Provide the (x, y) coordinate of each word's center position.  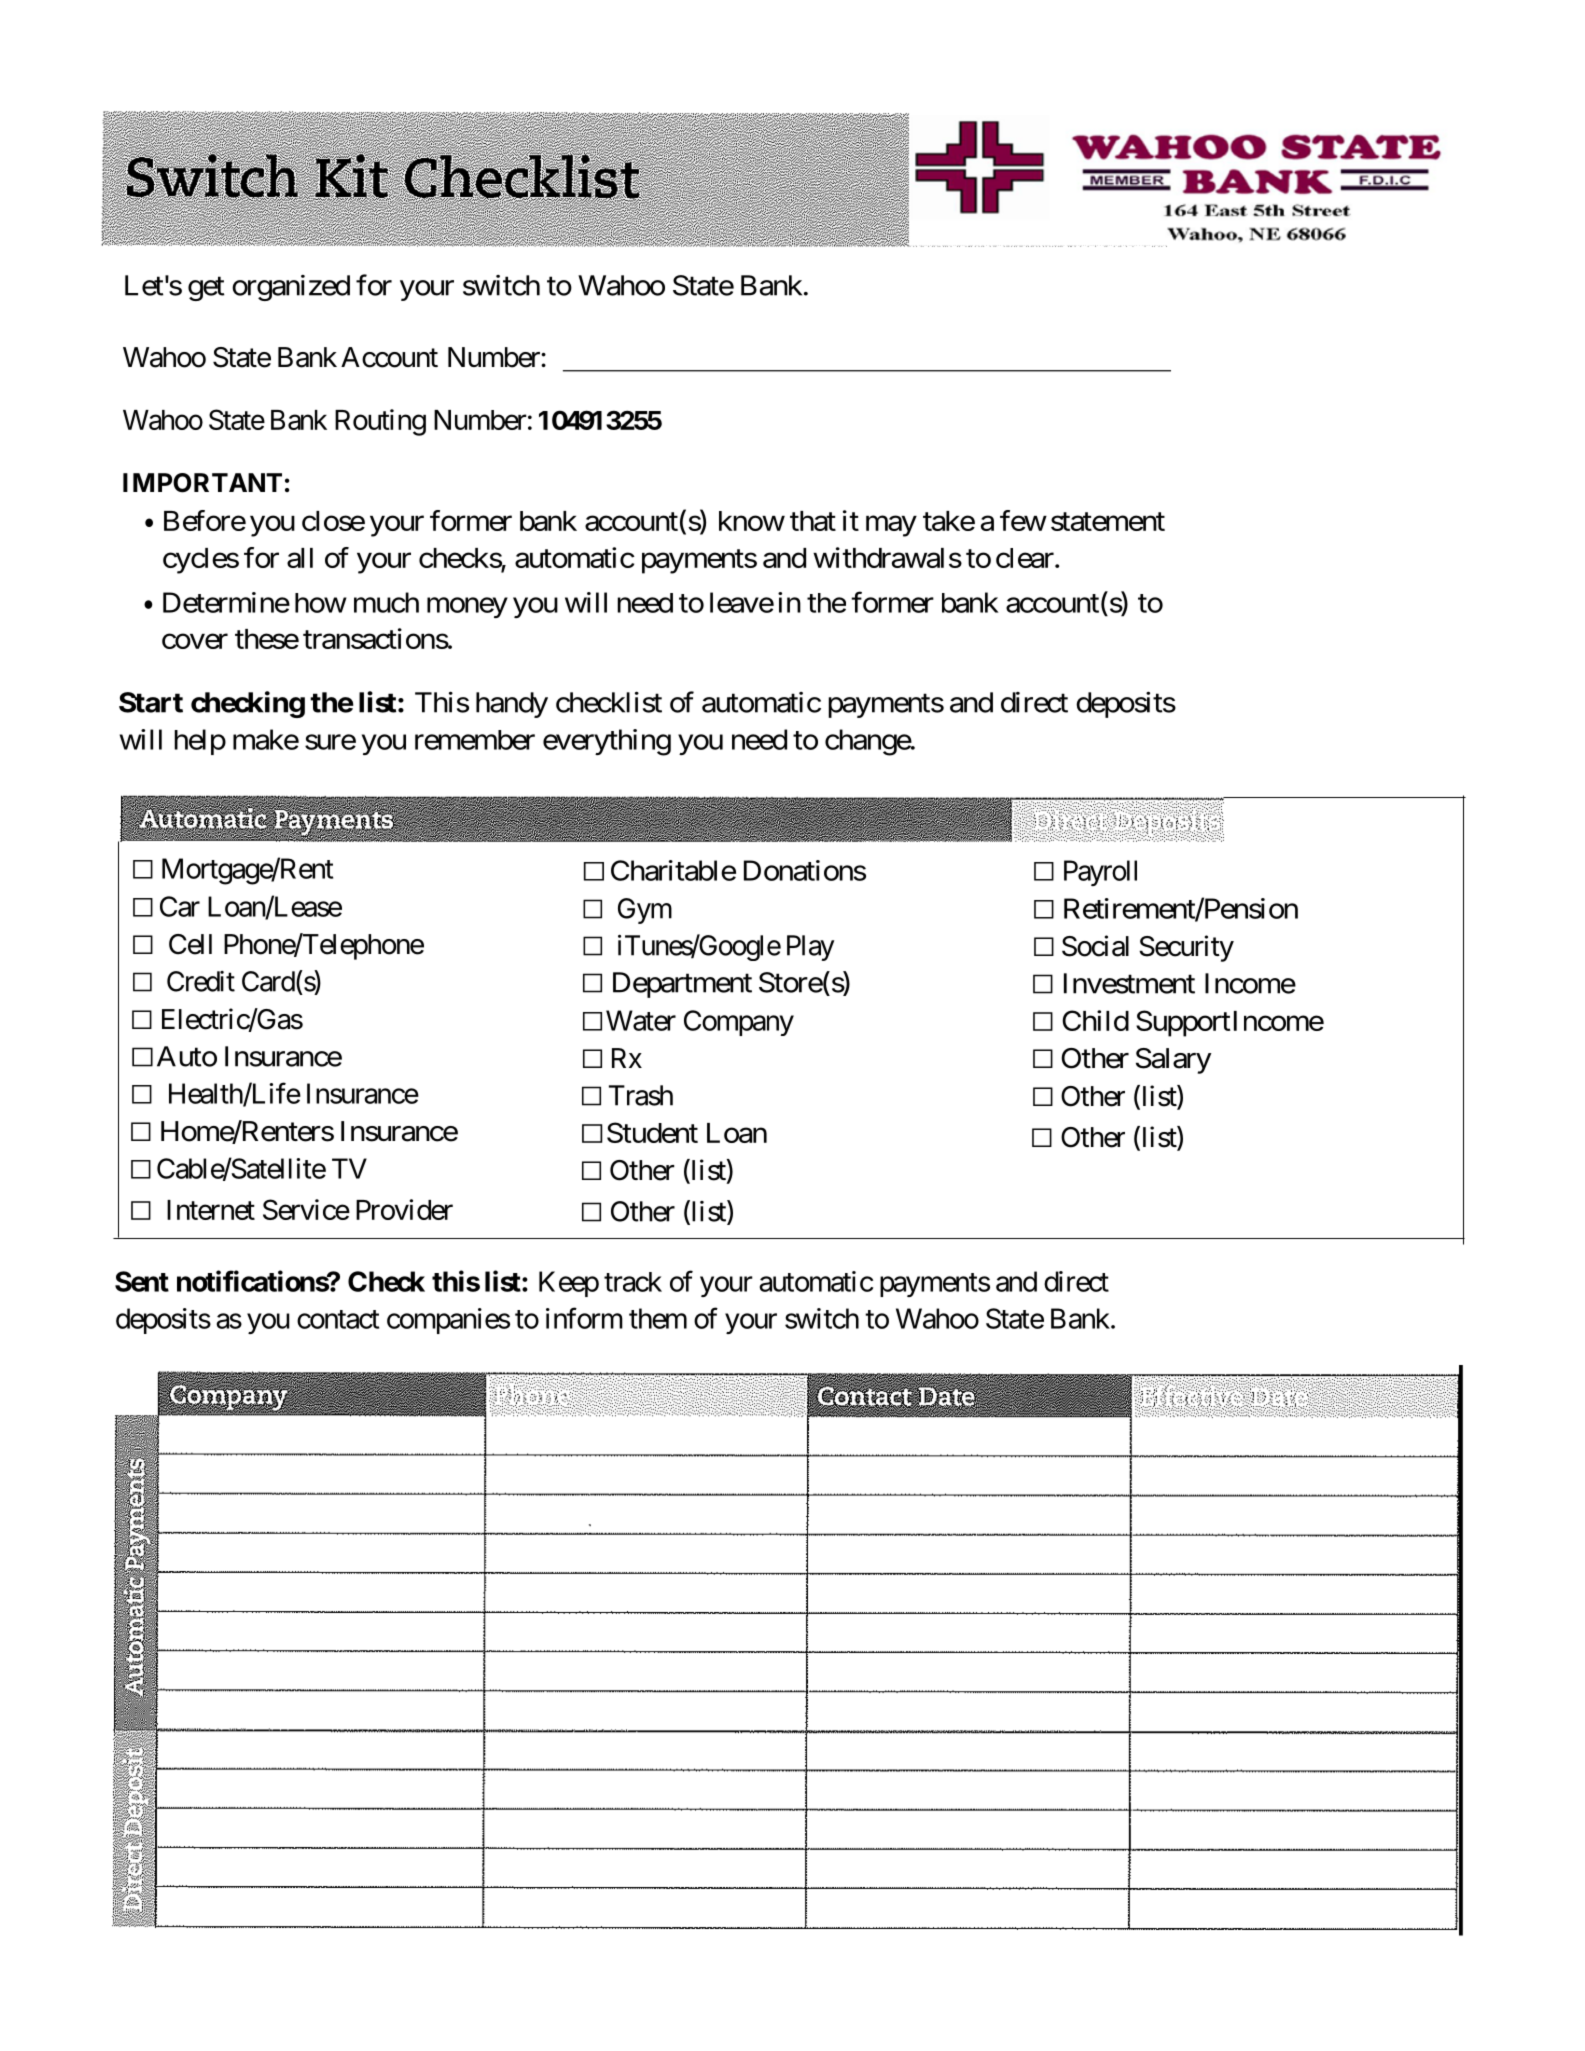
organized (291, 288)
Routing (380, 422)
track (633, 1282)
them (658, 1318)
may (891, 526)
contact (338, 1319)
